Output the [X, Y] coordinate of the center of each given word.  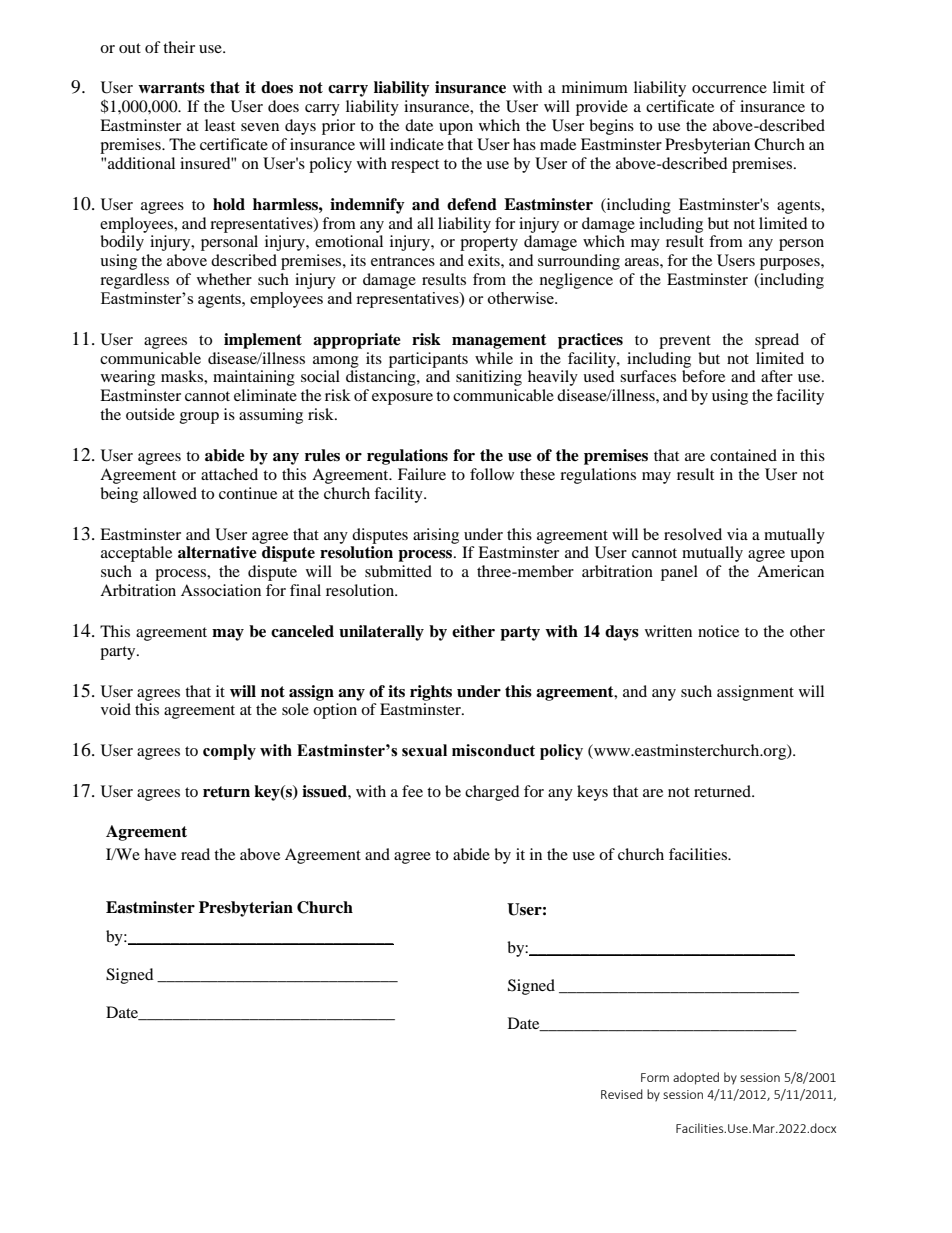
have [160, 854]
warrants [171, 88]
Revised [622, 1094]
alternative [217, 552]
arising [436, 536]
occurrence [729, 89]
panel [679, 573]
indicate [417, 144]
